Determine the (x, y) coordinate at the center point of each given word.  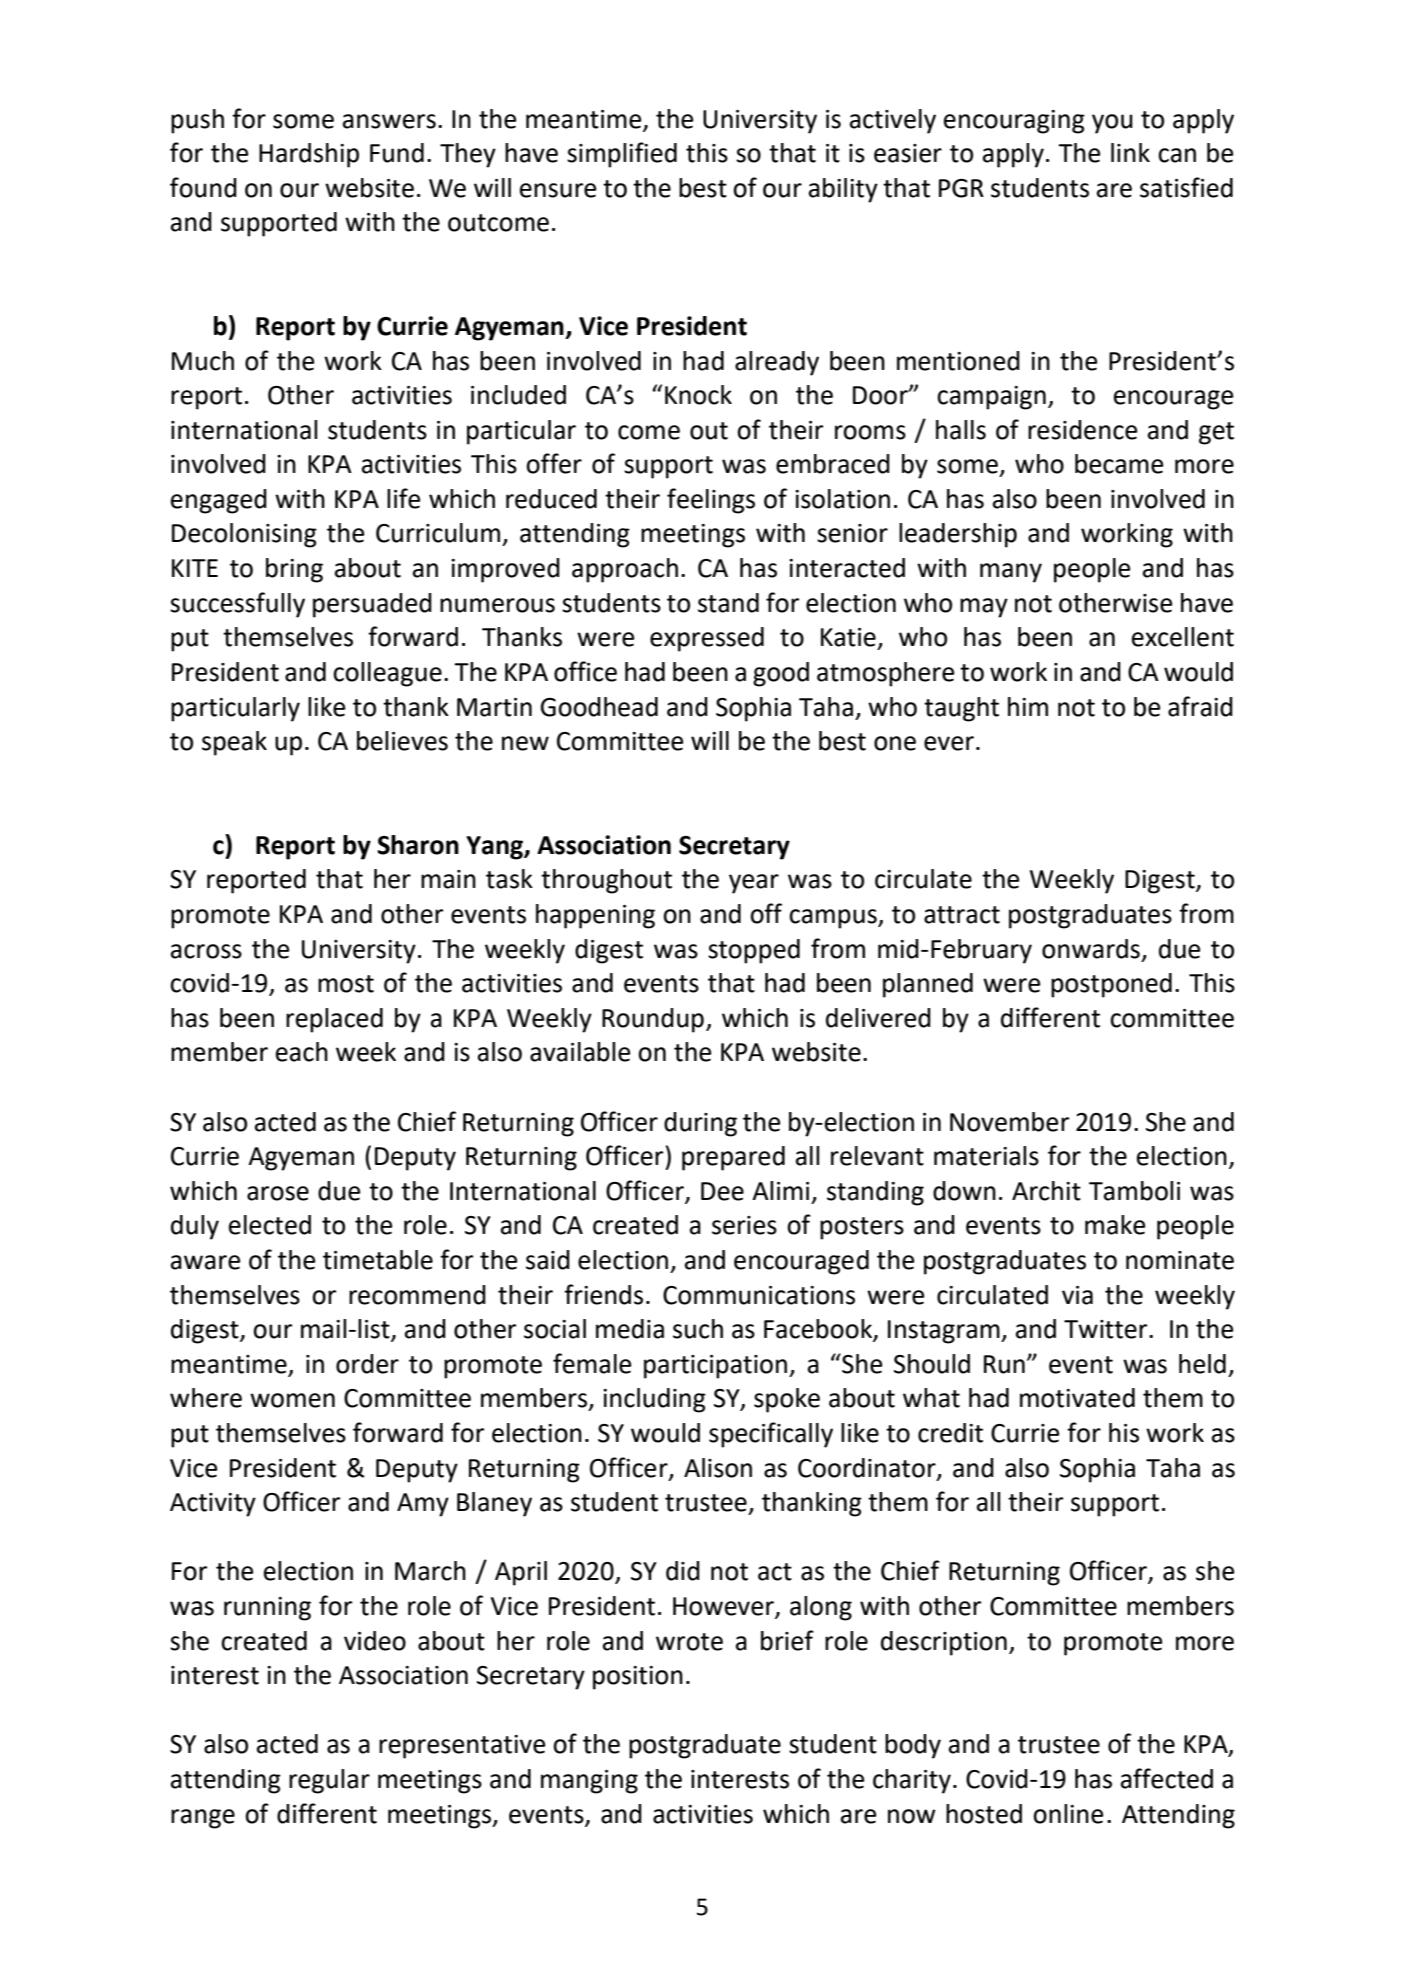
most (346, 984)
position (638, 1678)
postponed (1111, 985)
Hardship (309, 155)
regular (329, 1781)
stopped (754, 951)
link (1130, 152)
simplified (622, 155)
